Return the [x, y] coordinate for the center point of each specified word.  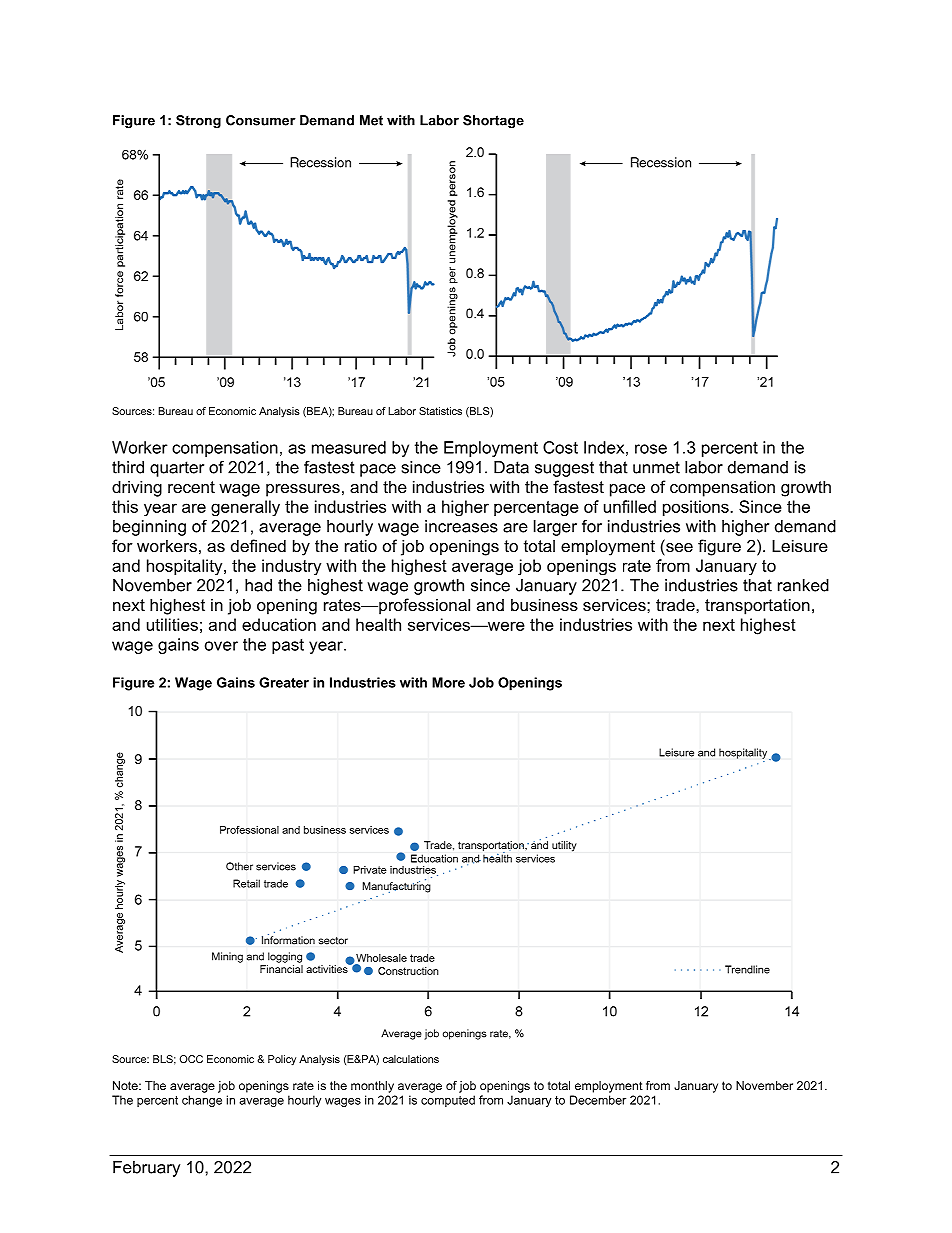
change [202, 1101]
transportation [757, 606]
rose [651, 449]
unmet [656, 467]
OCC [191, 1059]
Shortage [493, 121]
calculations [411, 1059]
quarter [177, 469]
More [448, 682]
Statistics [440, 411]
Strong [198, 121]
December [598, 1100]
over [221, 646]
